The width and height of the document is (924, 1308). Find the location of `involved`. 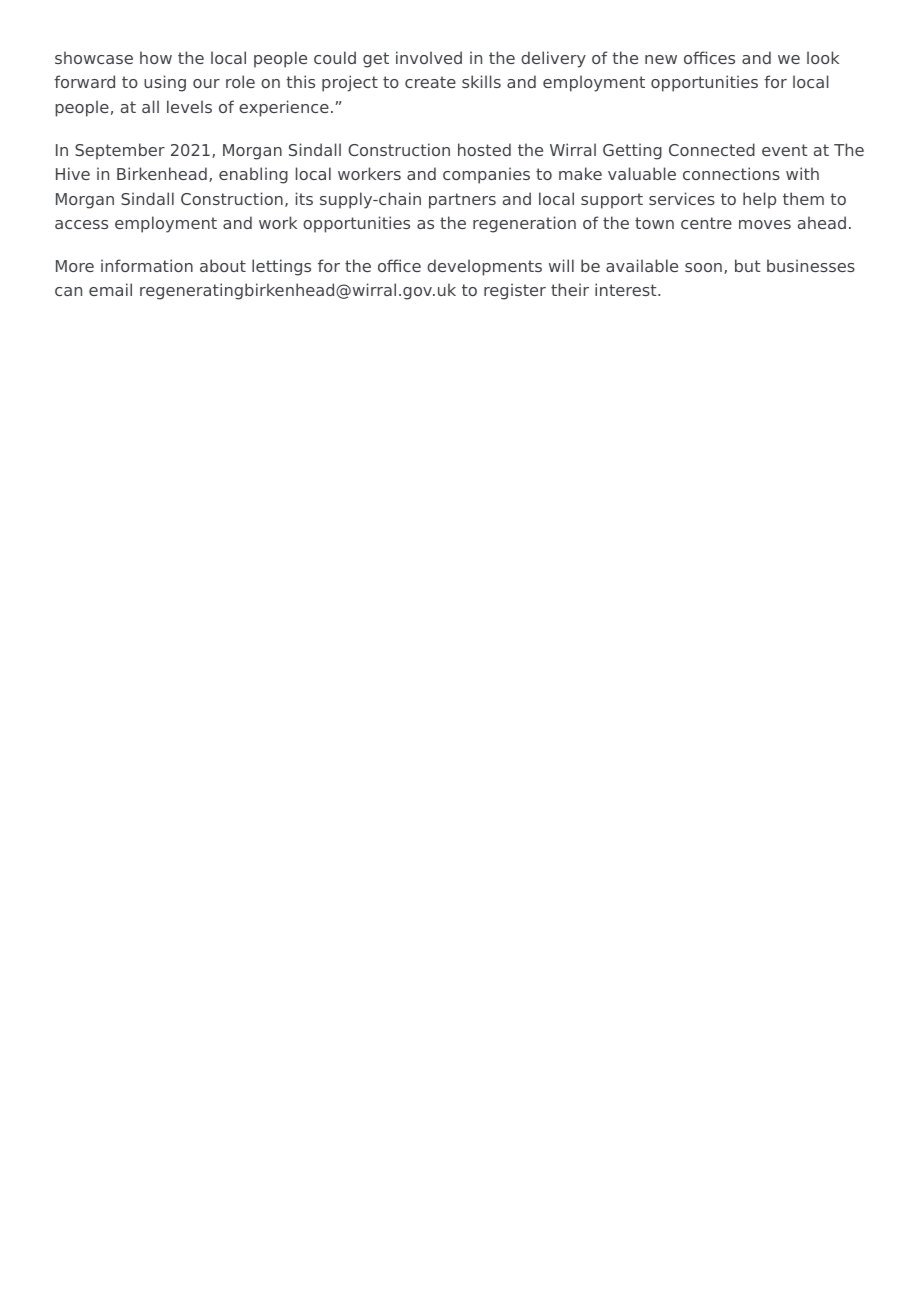

involved is located at coordinates (429, 57).
